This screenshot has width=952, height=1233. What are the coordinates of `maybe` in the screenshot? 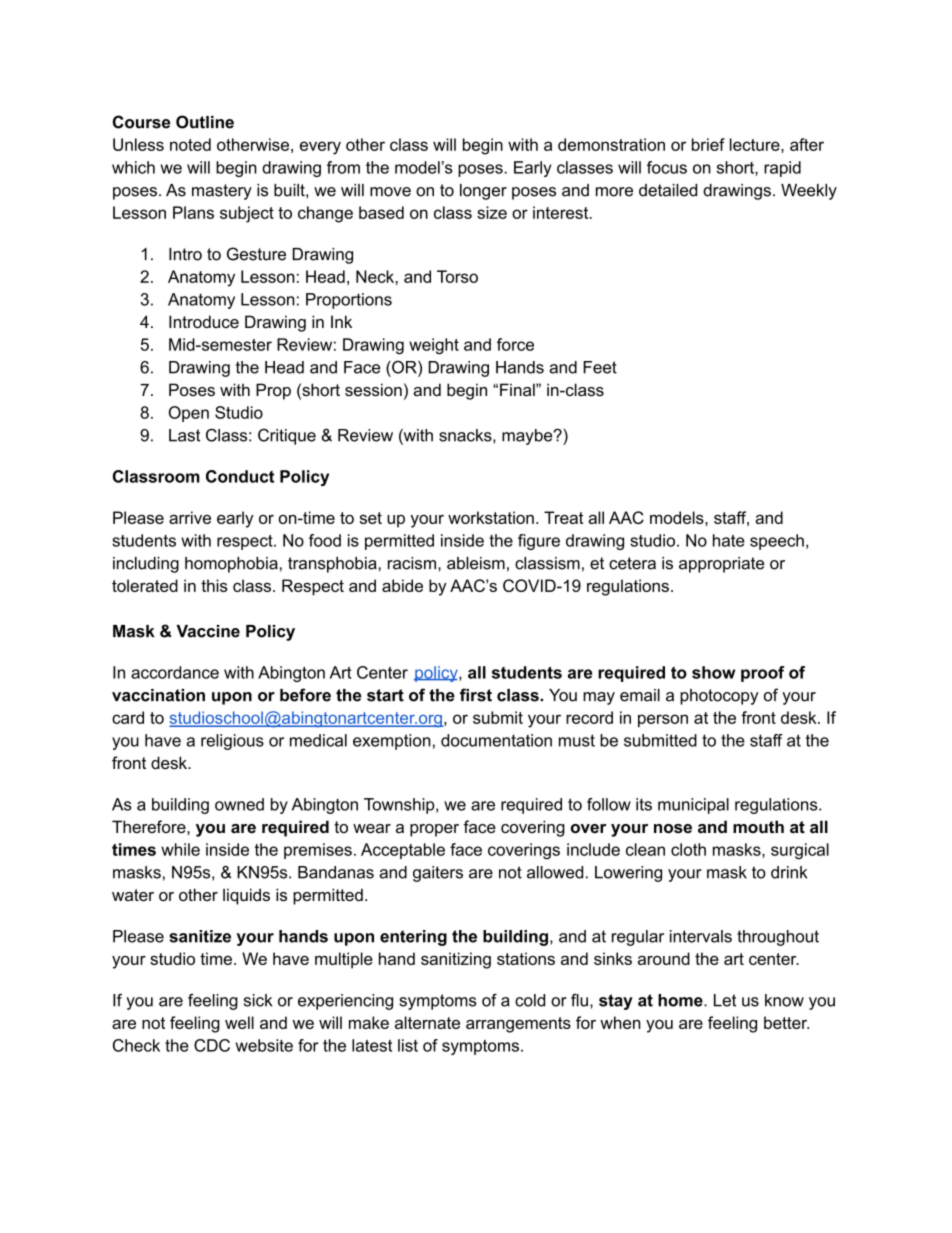 It's located at (528, 437).
